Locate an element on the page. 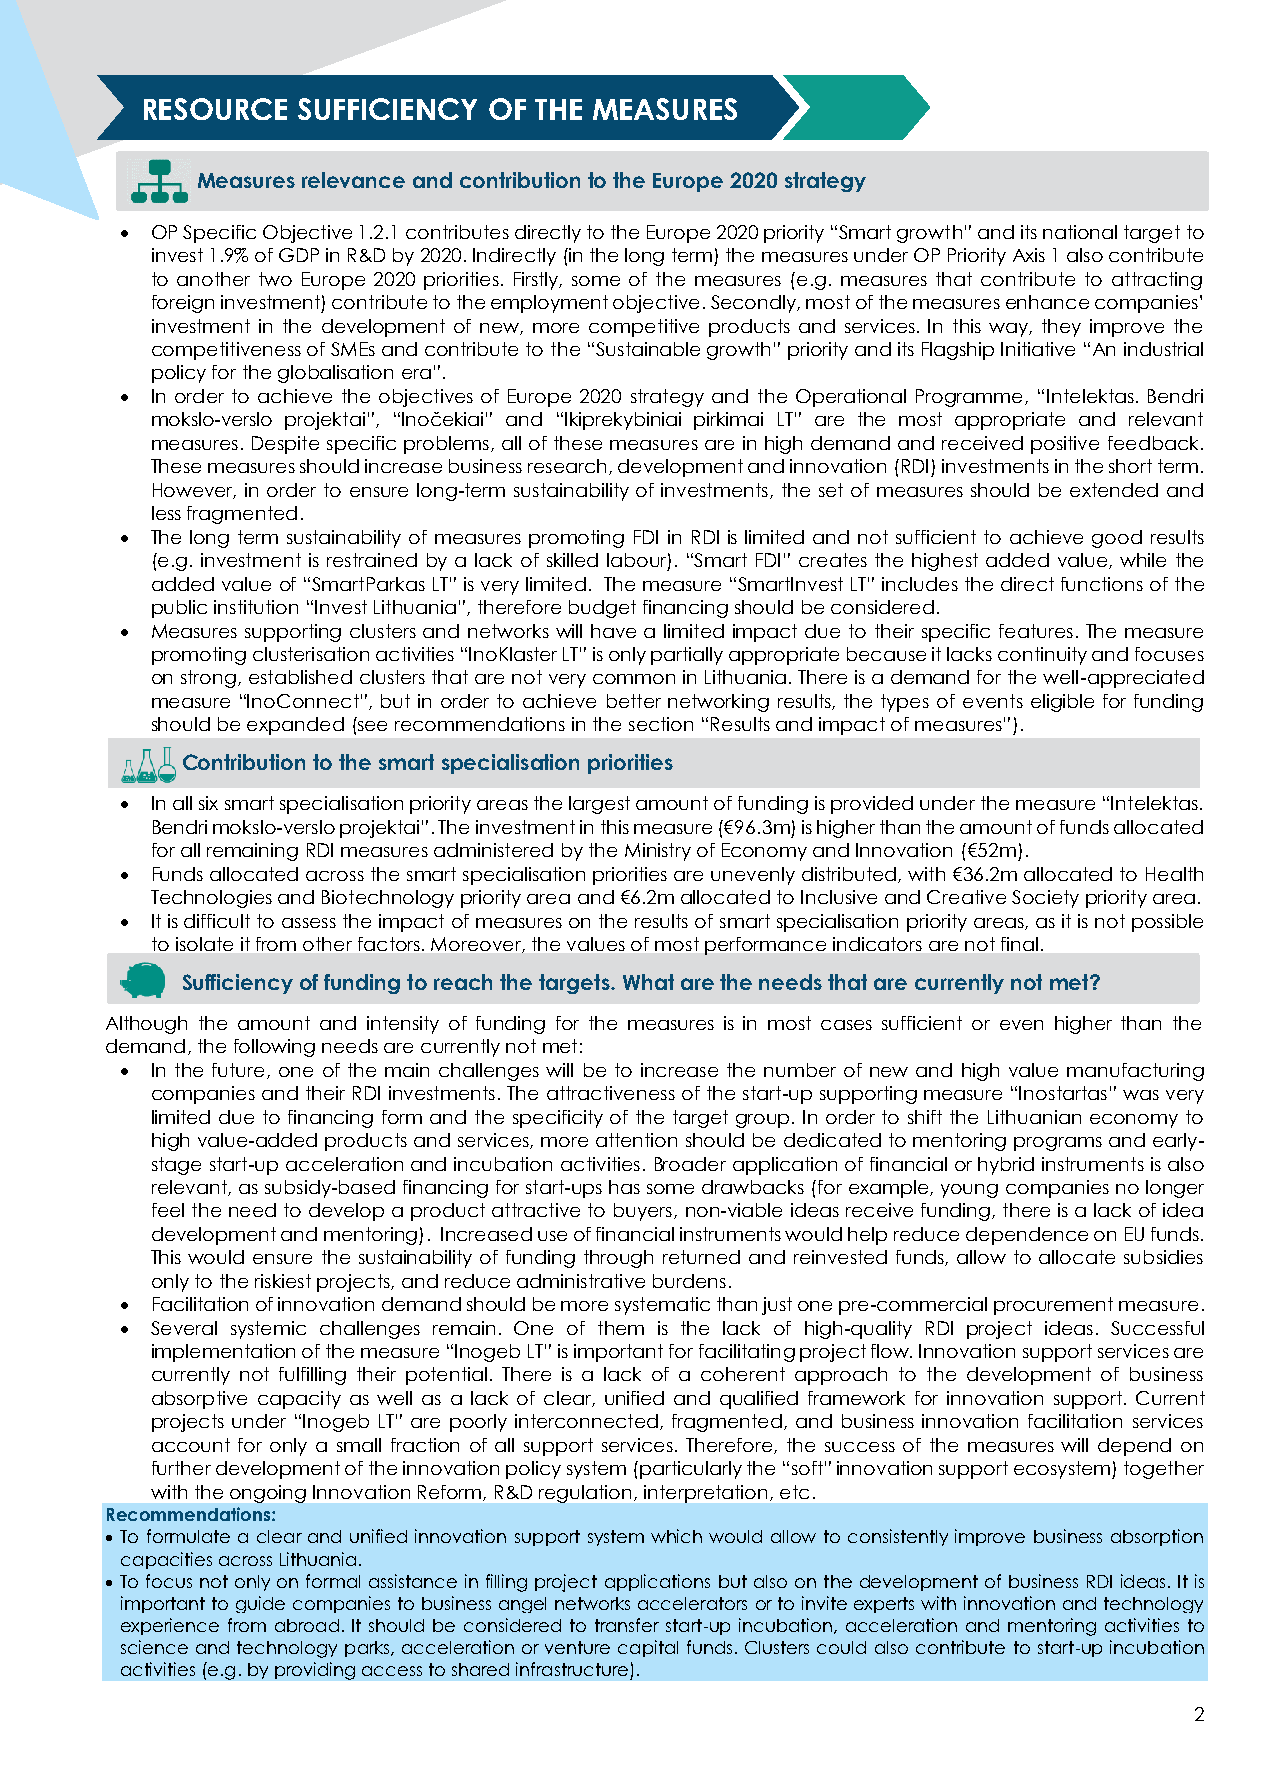  continuity is located at coordinates (1042, 656).
